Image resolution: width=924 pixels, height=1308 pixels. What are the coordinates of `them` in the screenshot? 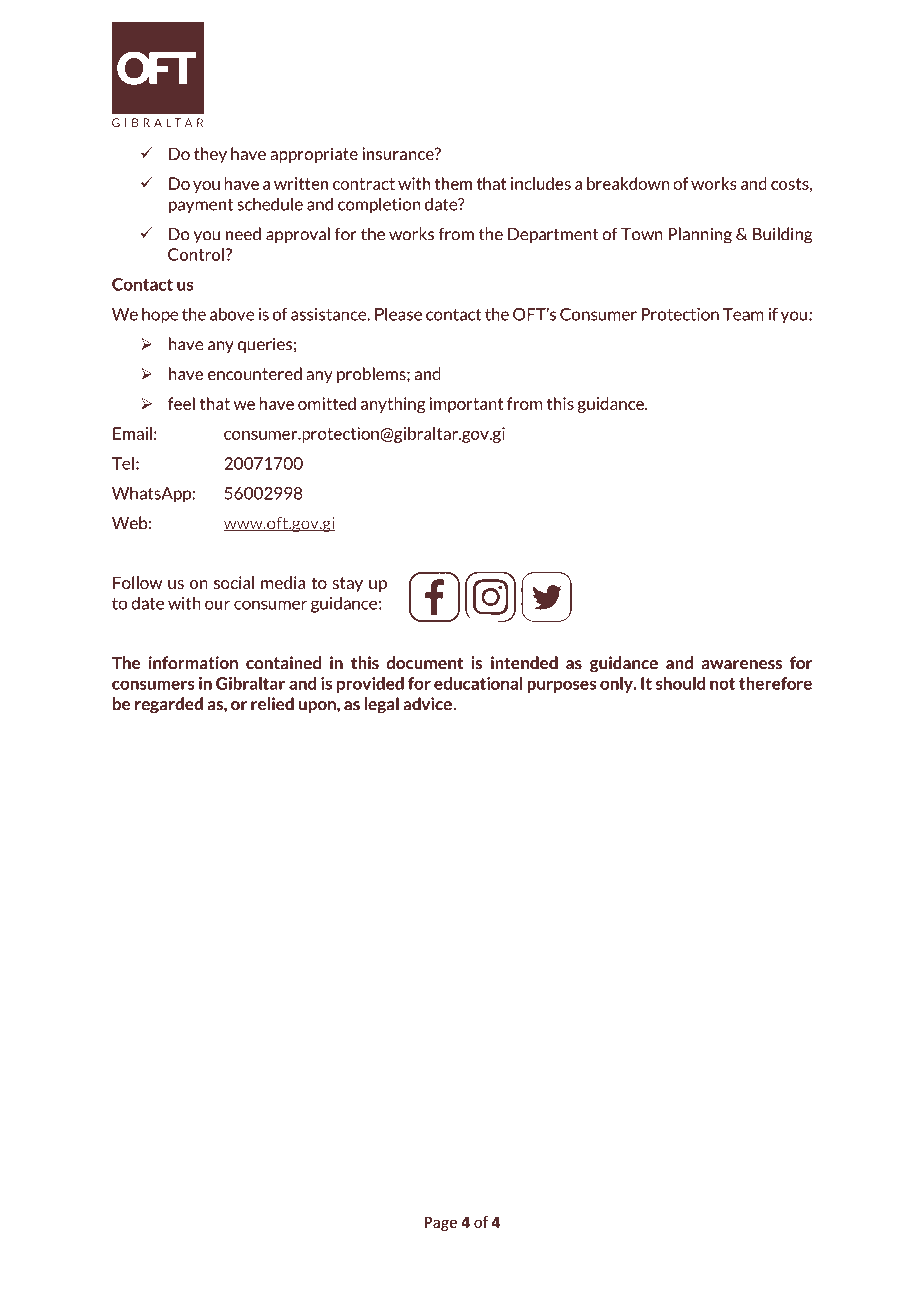 It's located at (453, 183).
